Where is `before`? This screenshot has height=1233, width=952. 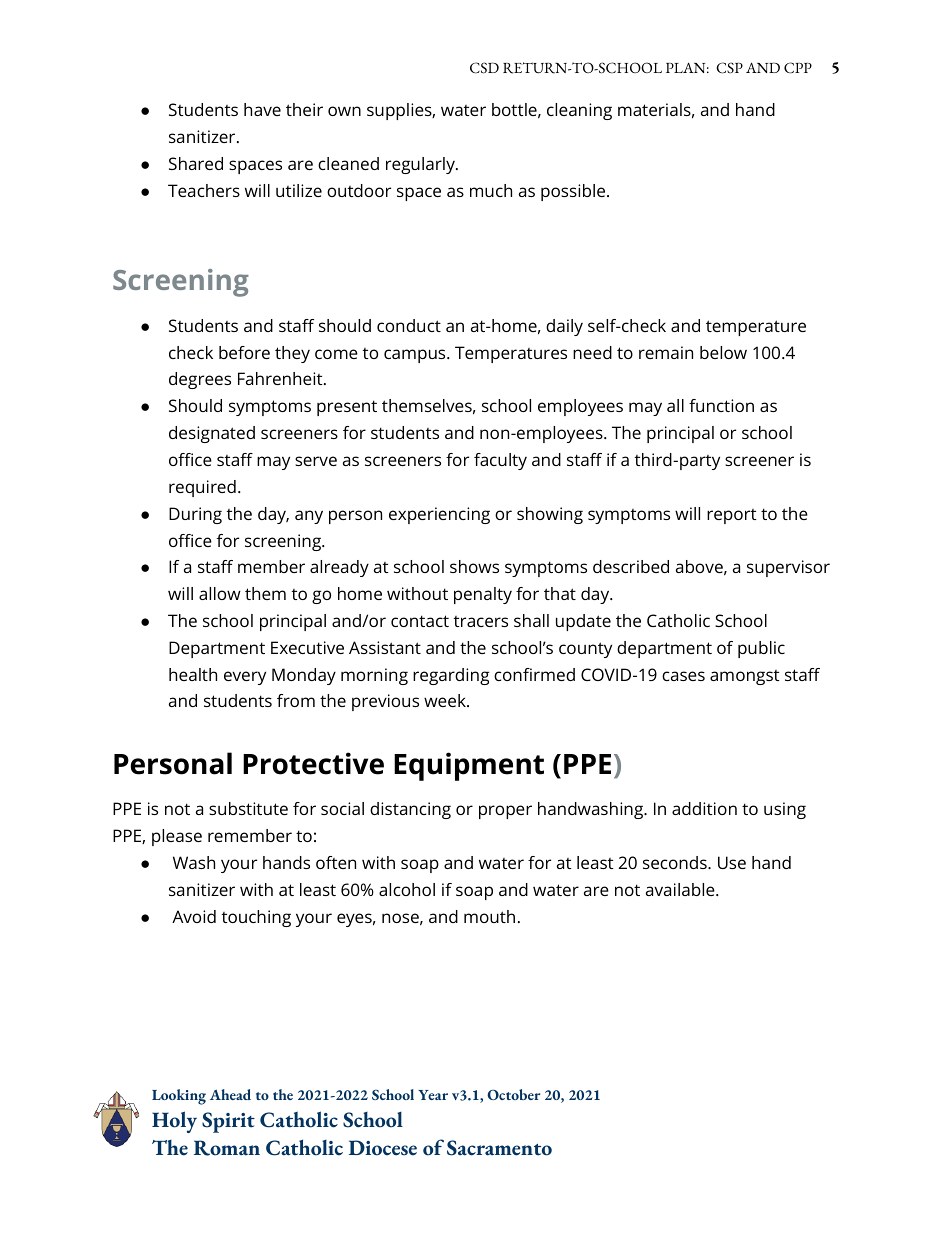
before is located at coordinates (244, 352).
